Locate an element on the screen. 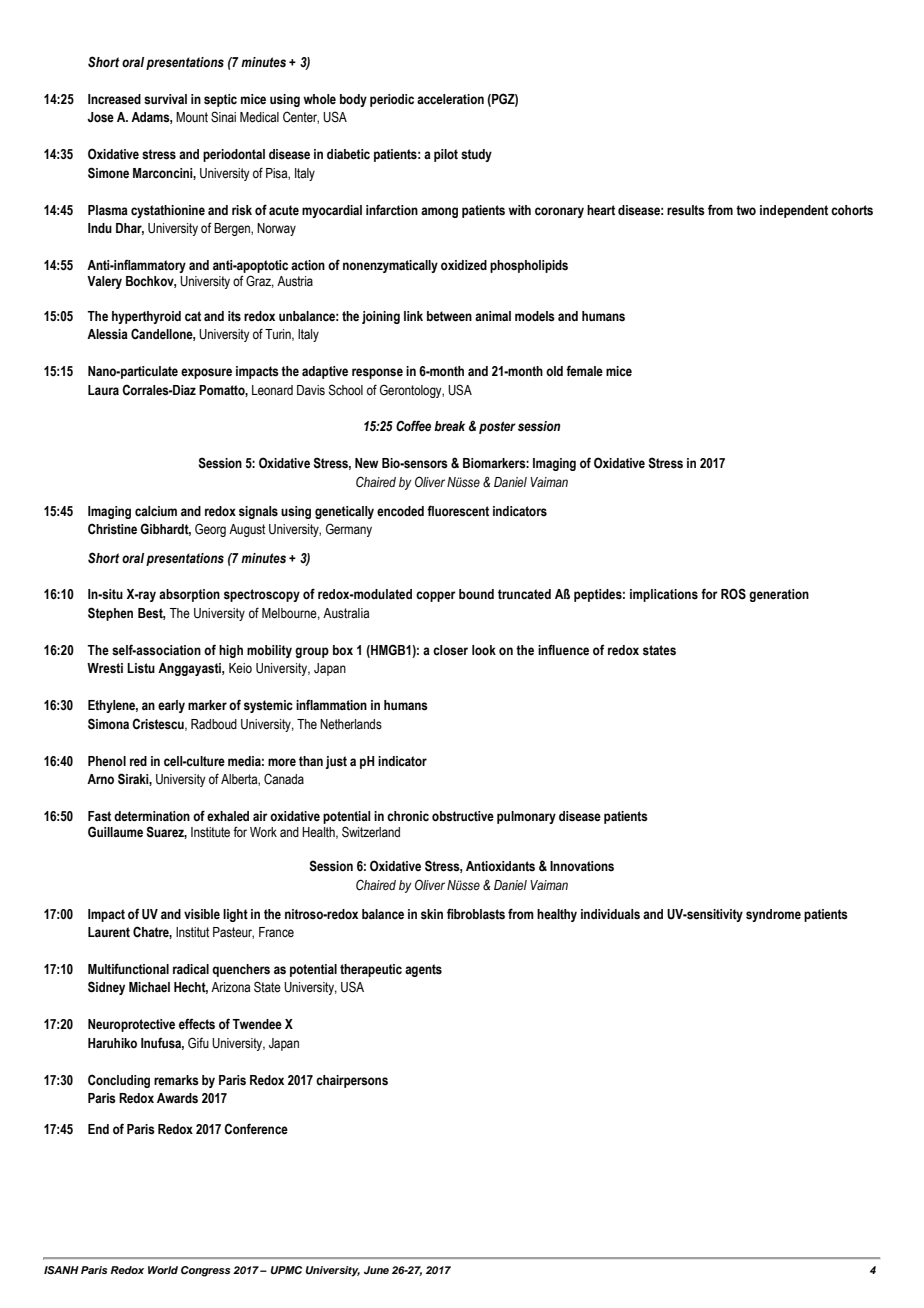 This screenshot has height=1308, width=924. study is located at coordinates (476, 155).
